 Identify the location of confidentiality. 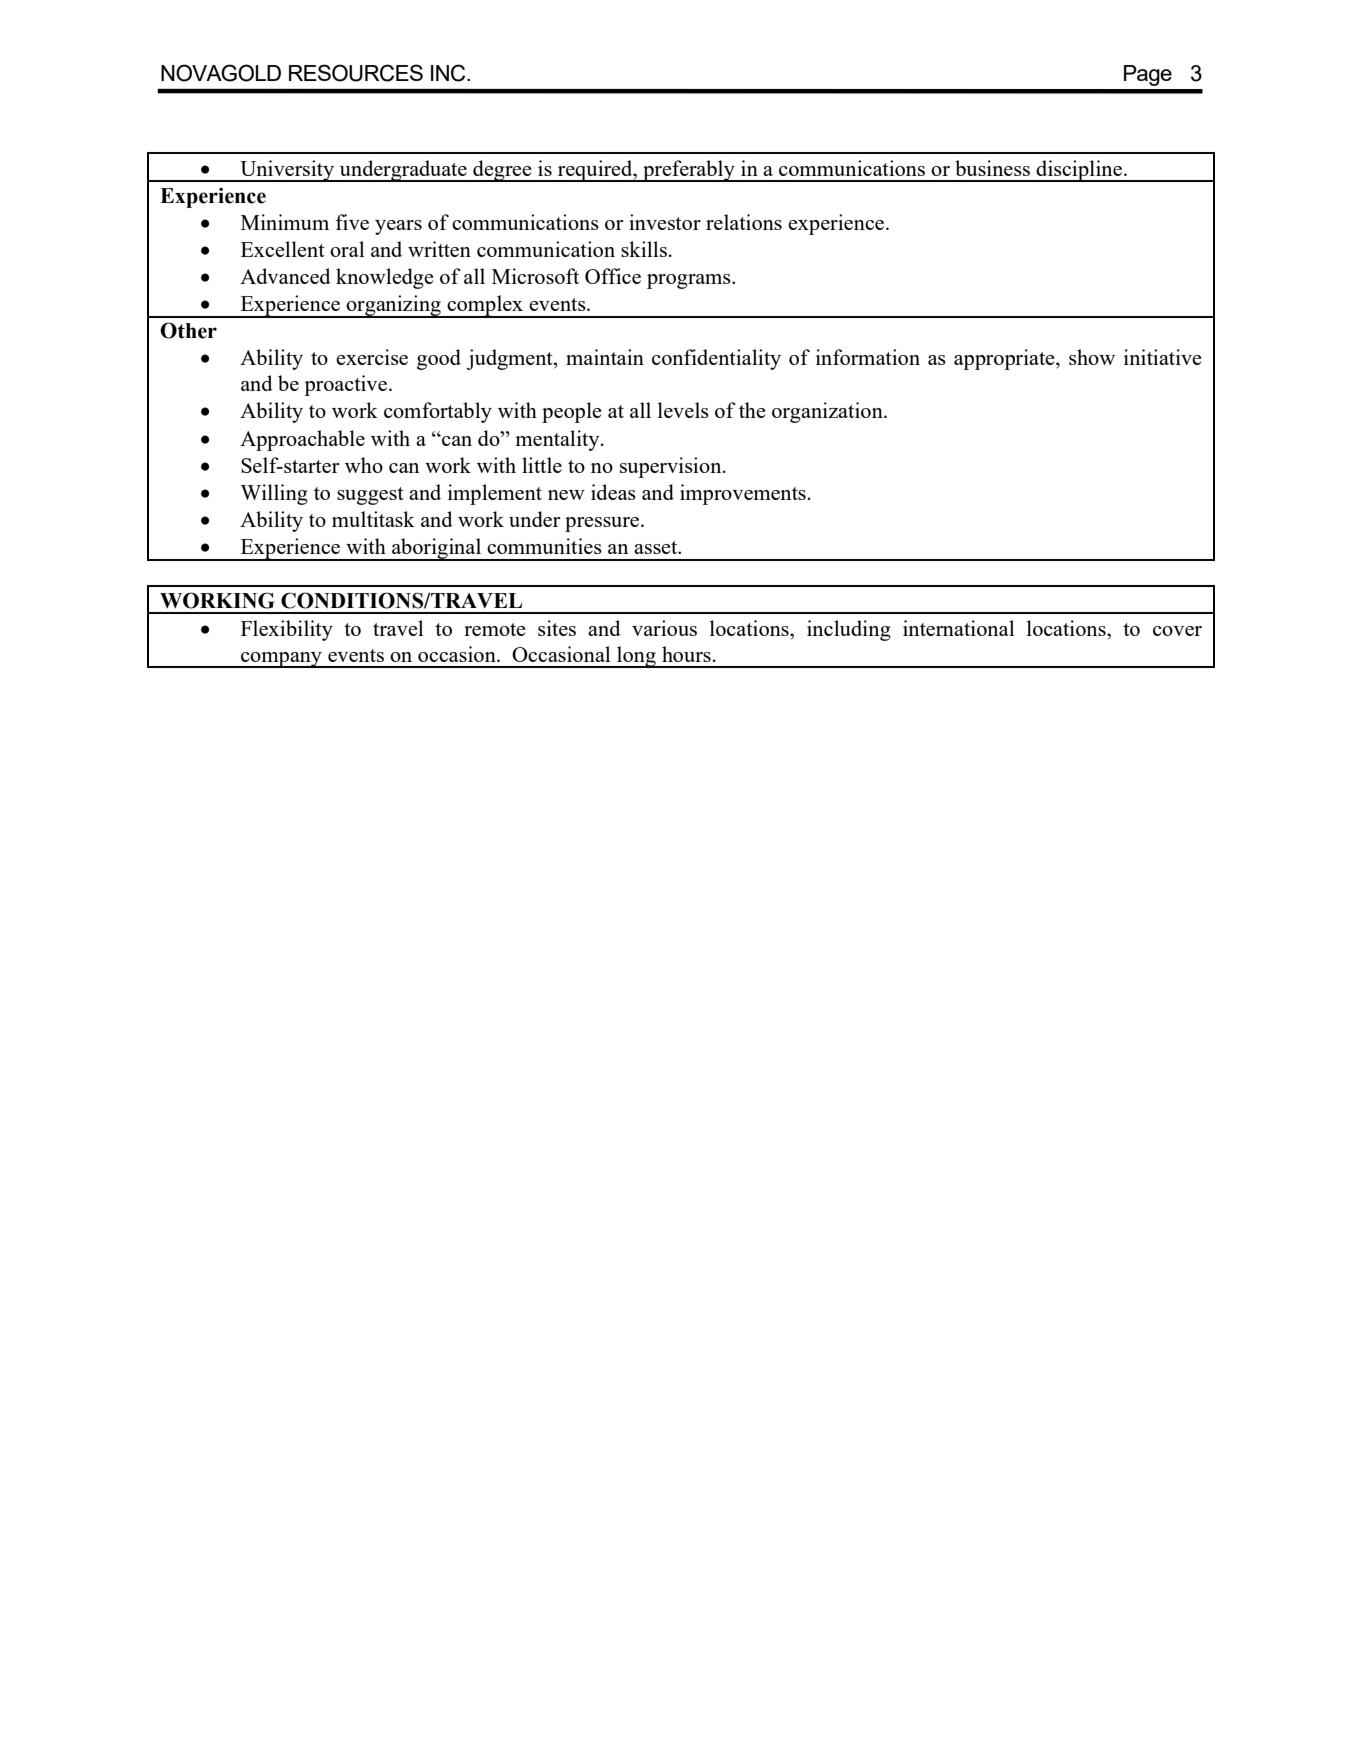
(716, 359).
